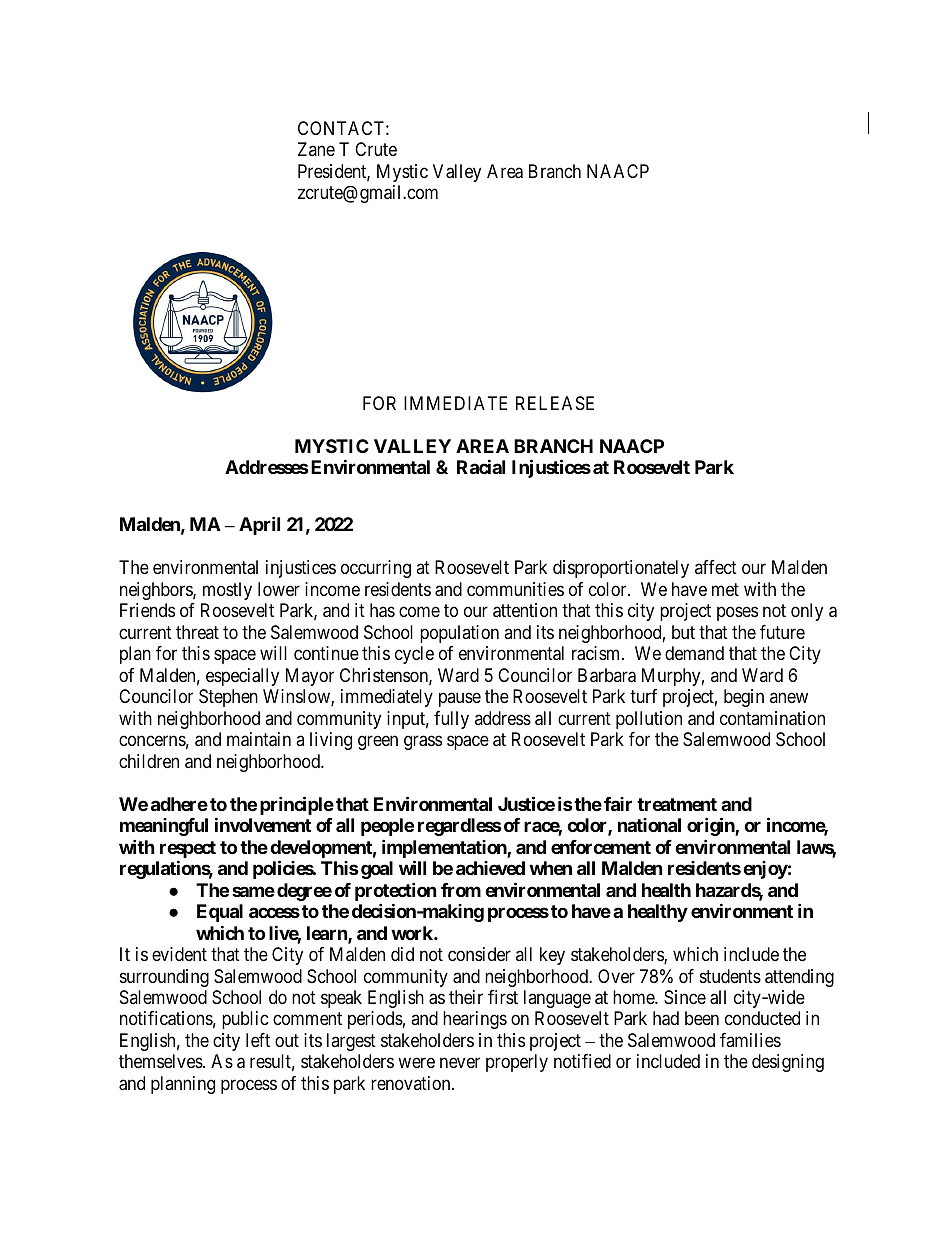  What do you see at coordinates (481, 466) in the screenshot?
I see `Racial` at bounding box center [481, 466].
